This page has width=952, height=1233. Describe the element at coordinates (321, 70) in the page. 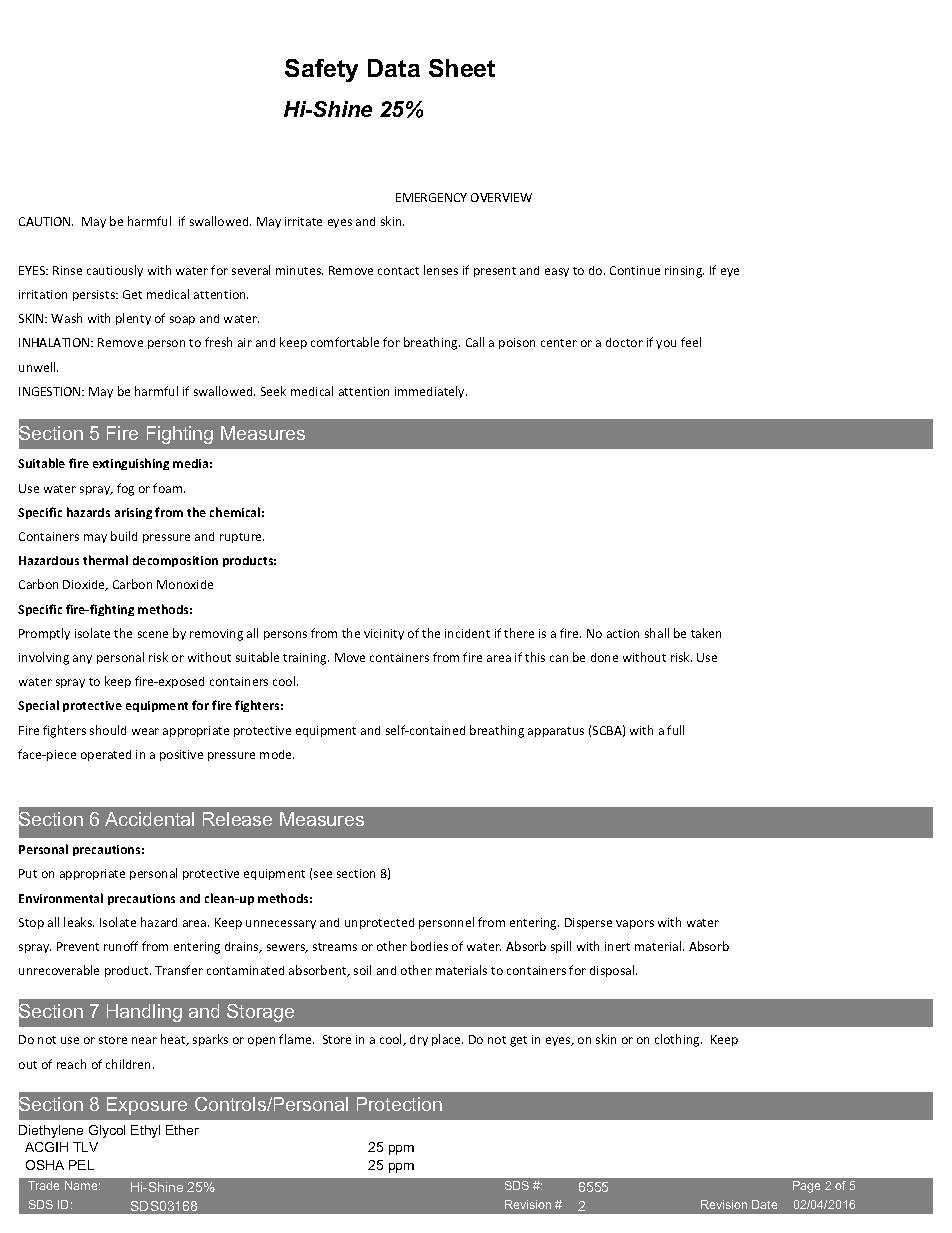

I see `Safety` at that location.
